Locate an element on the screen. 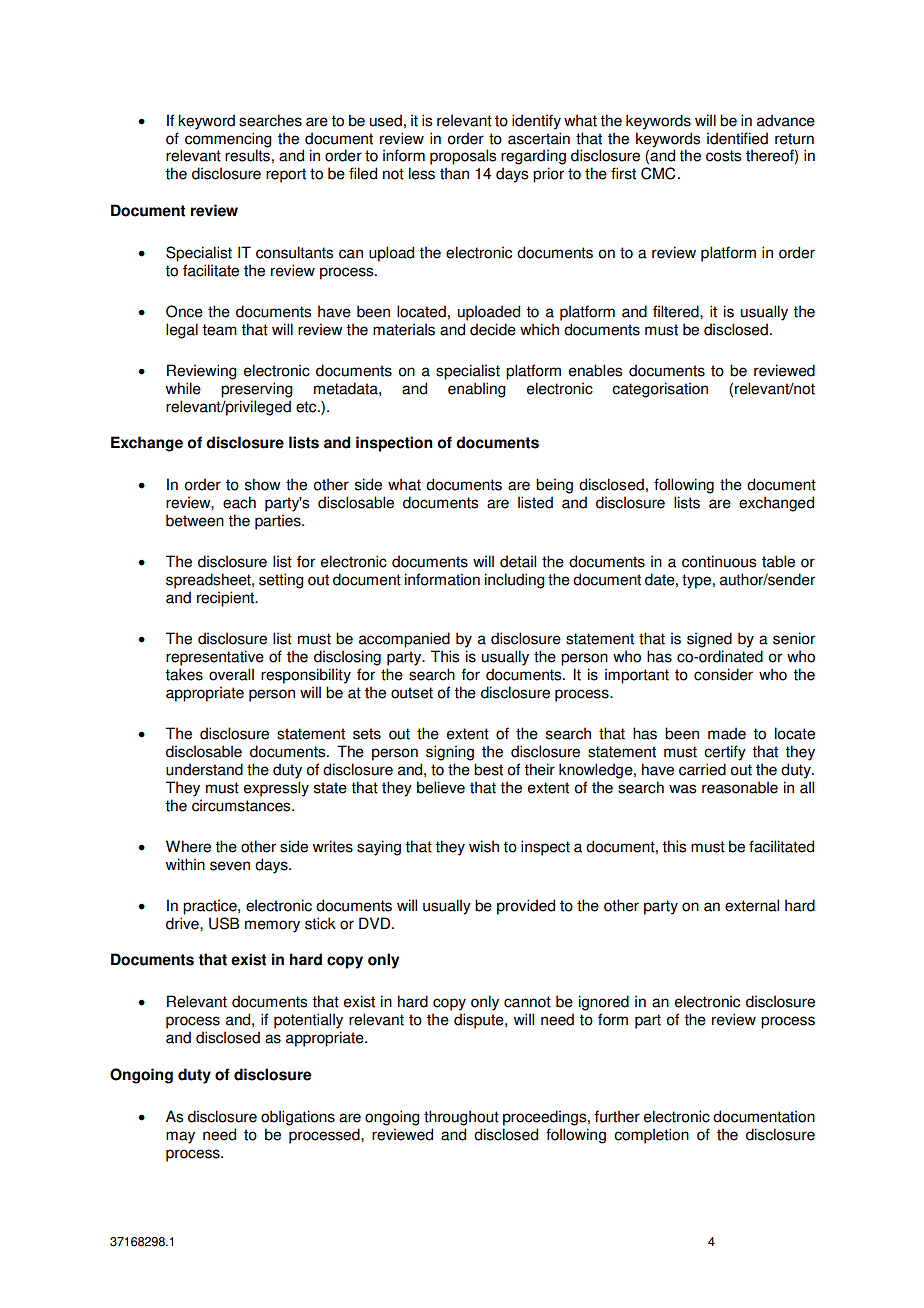 This screenshot has height=1308, width=924. reasonable is located at coordinates (740, 787).
